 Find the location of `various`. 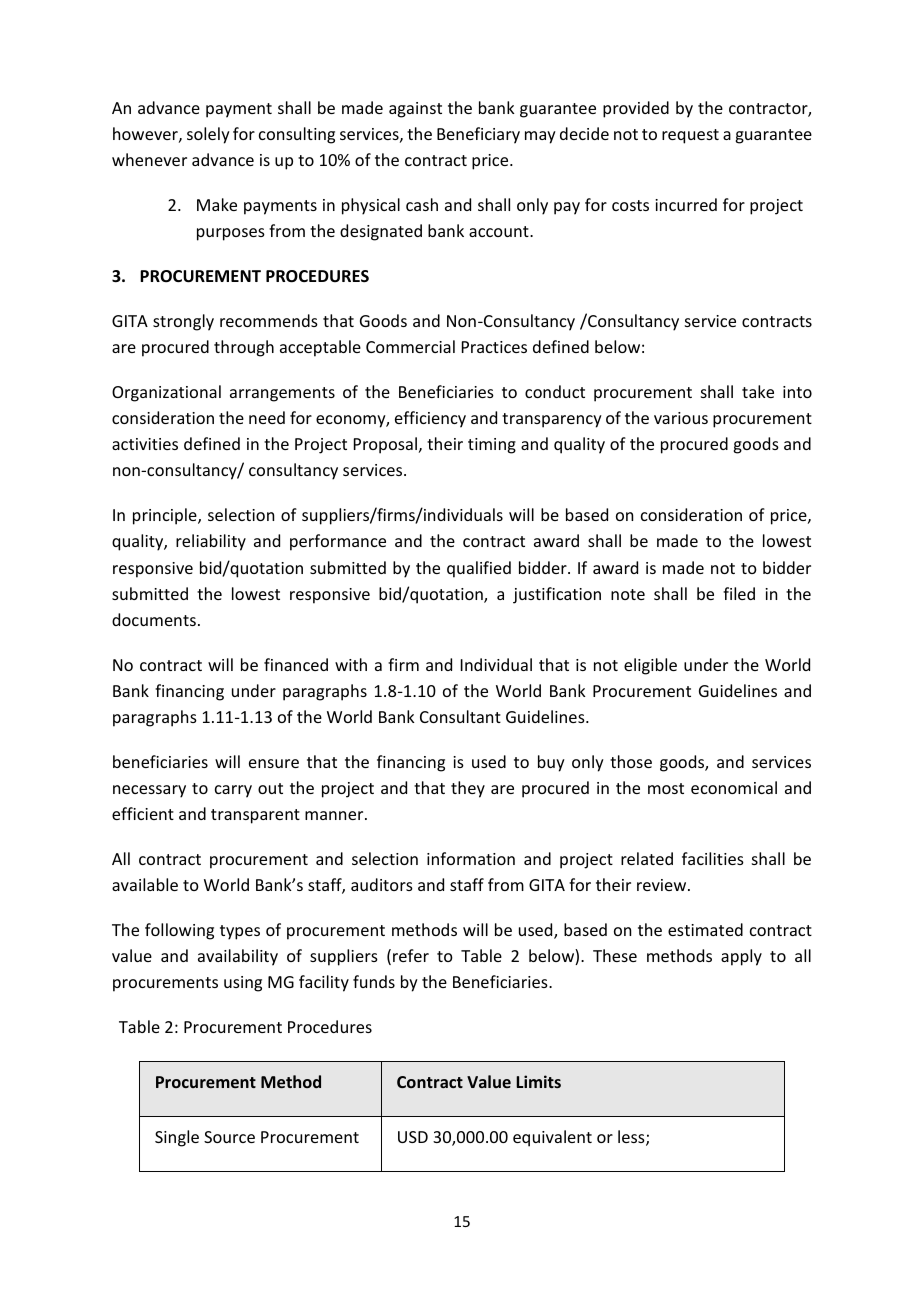

various is located at coordinates (681, 418).
